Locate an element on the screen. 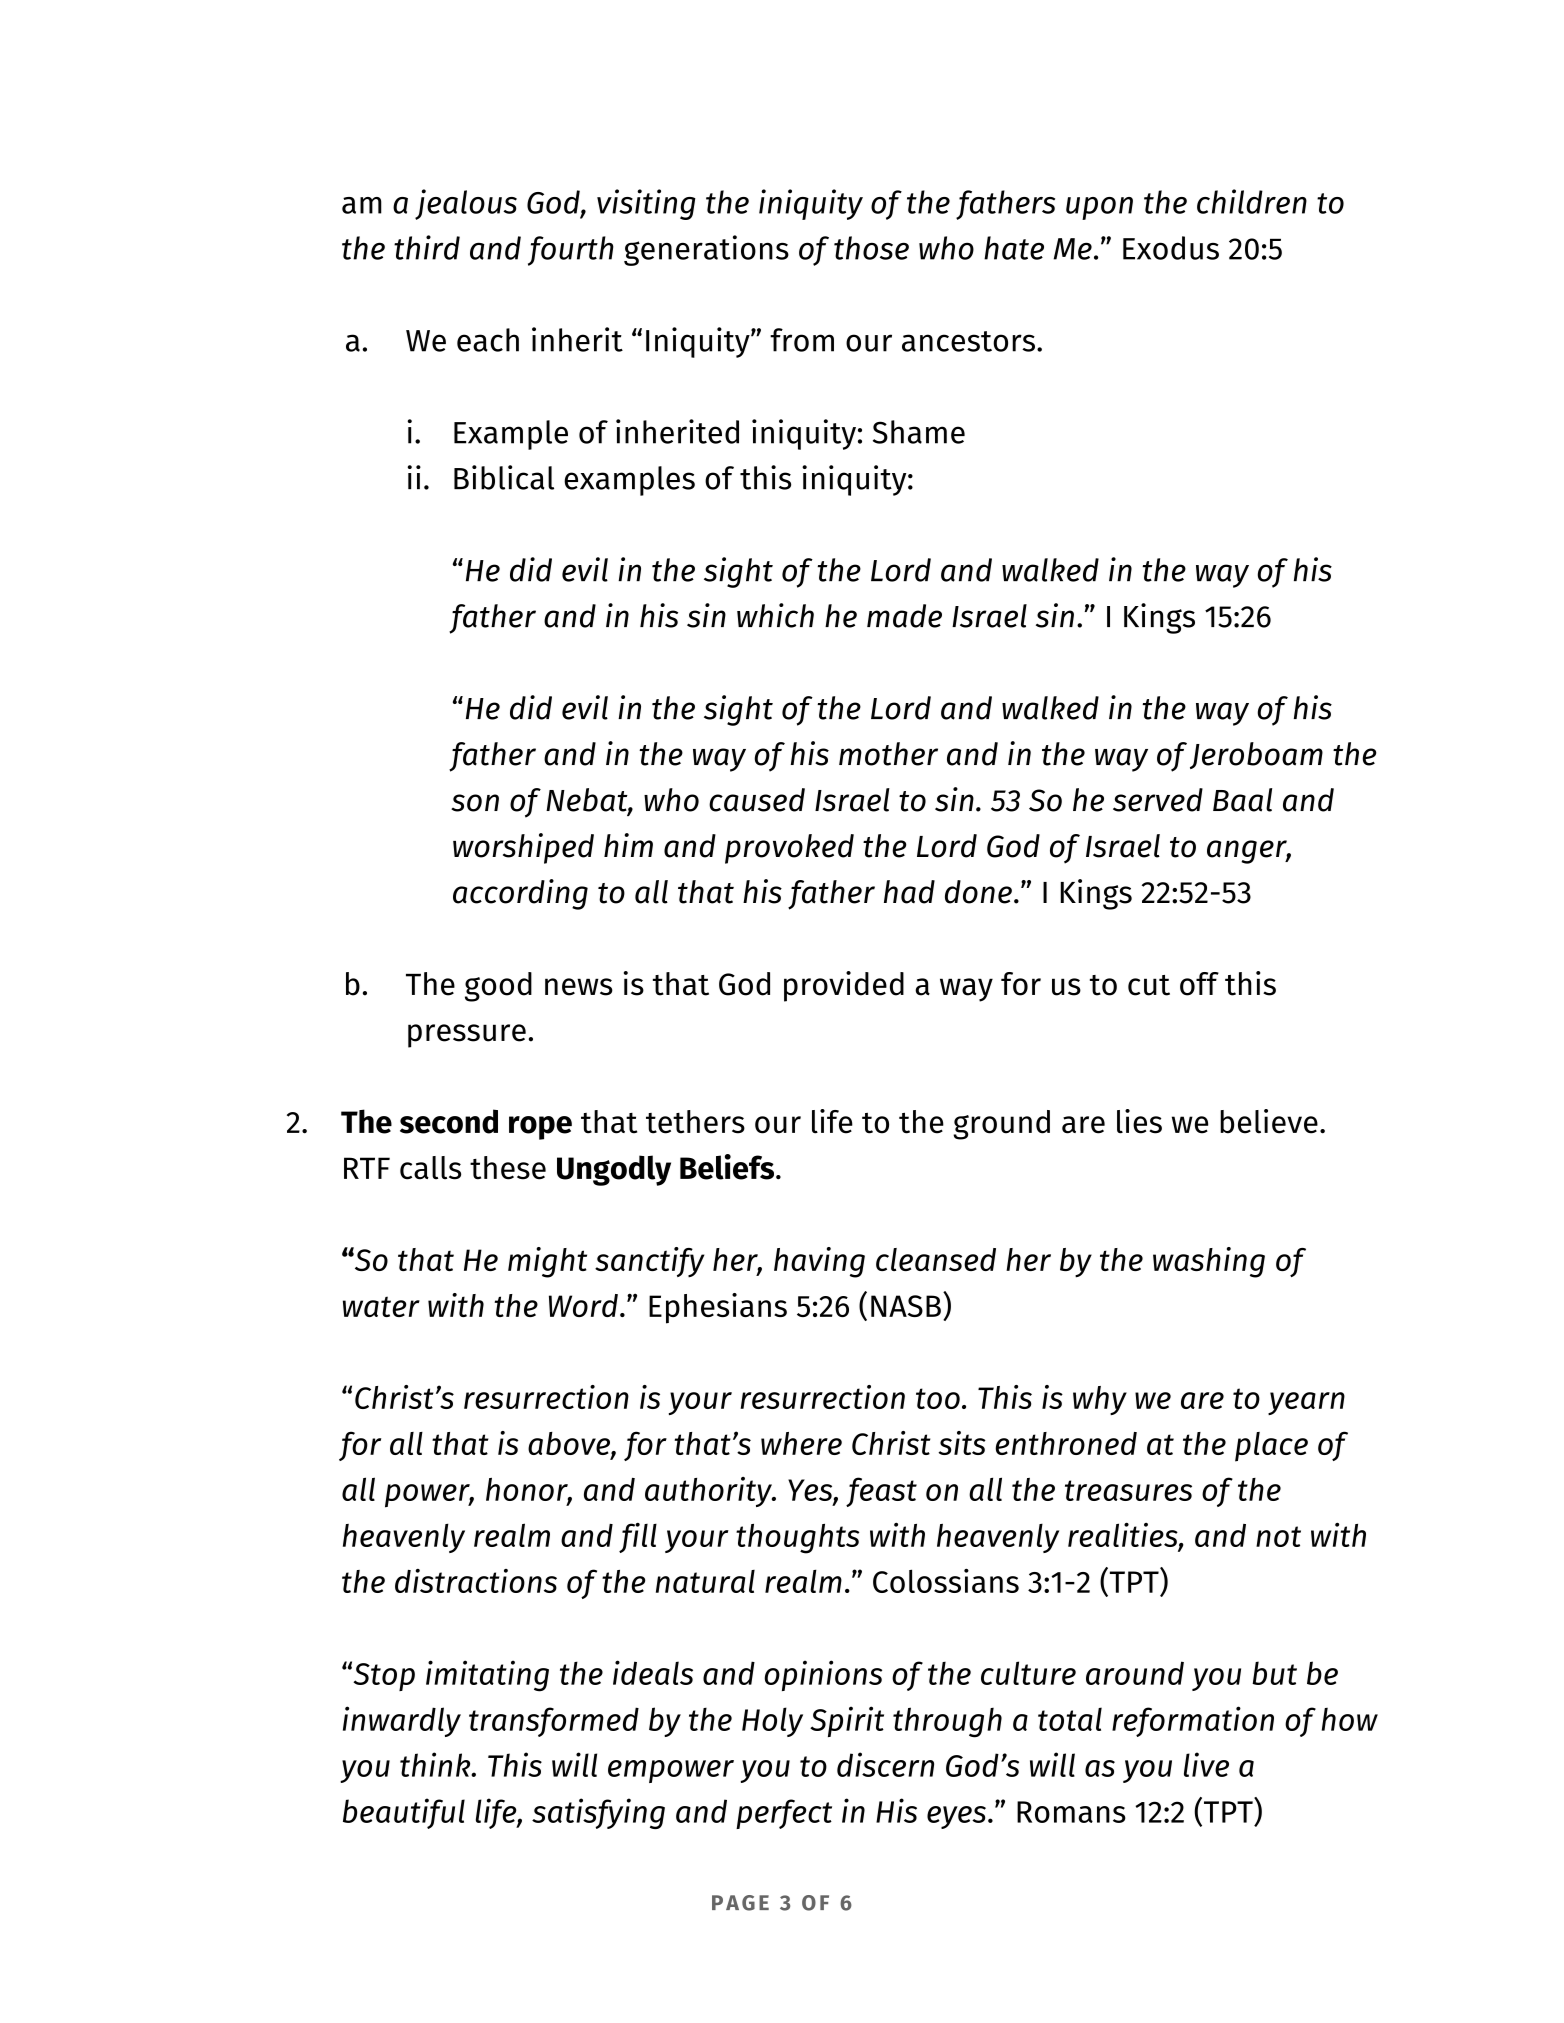  beautiful is located at coordinates (404, 1813).
